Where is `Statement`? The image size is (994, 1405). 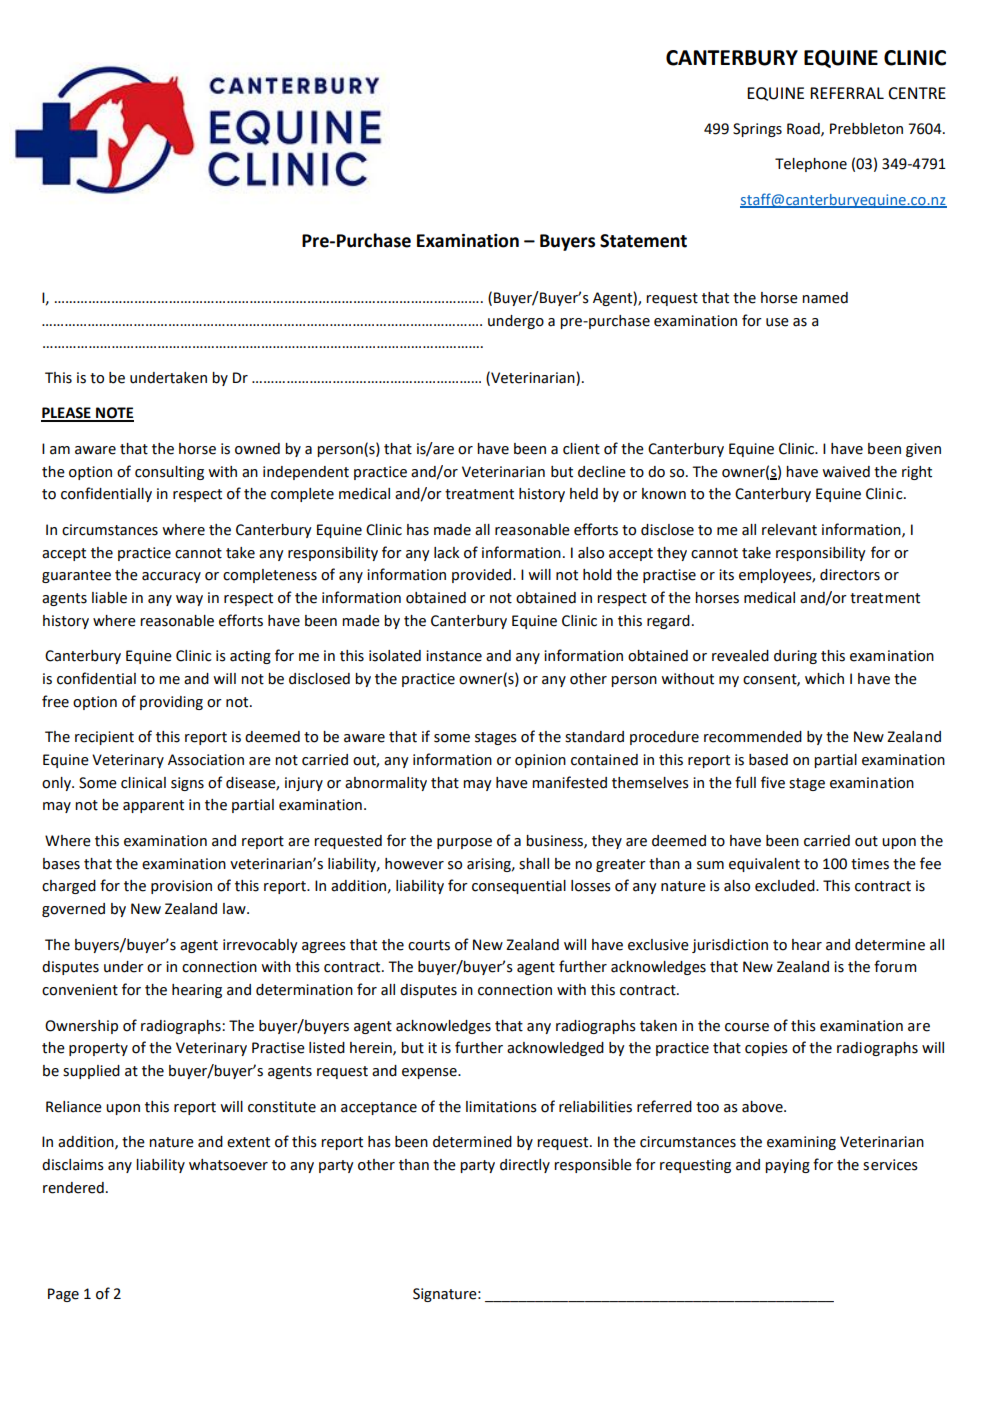
Statement is located at coordinates (643, 241).
